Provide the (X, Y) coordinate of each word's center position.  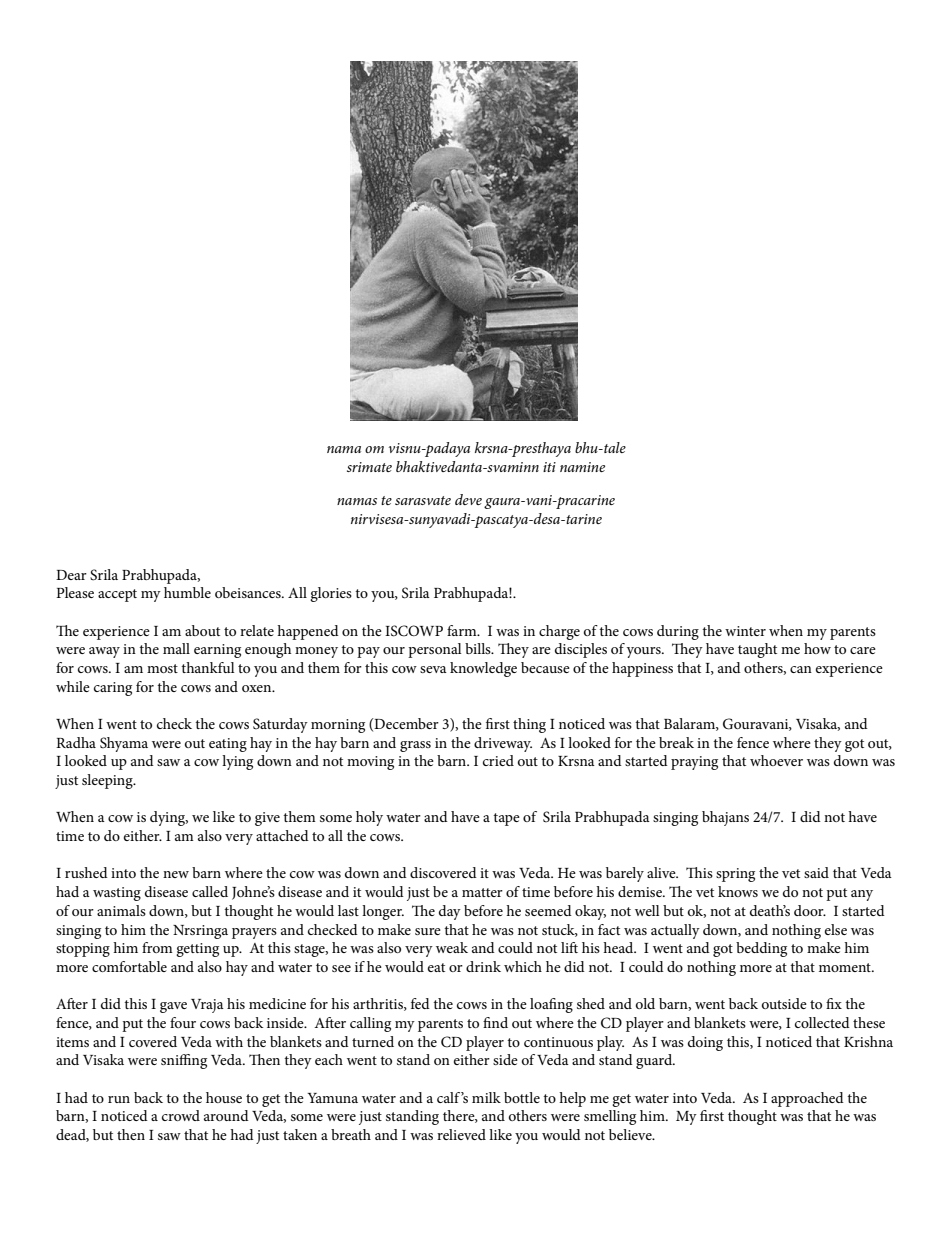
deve (468, 499)
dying (169, 818)
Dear (71, 575)
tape (506, 819)
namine (582, 467)
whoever (776, 760)
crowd (181, 1115)
